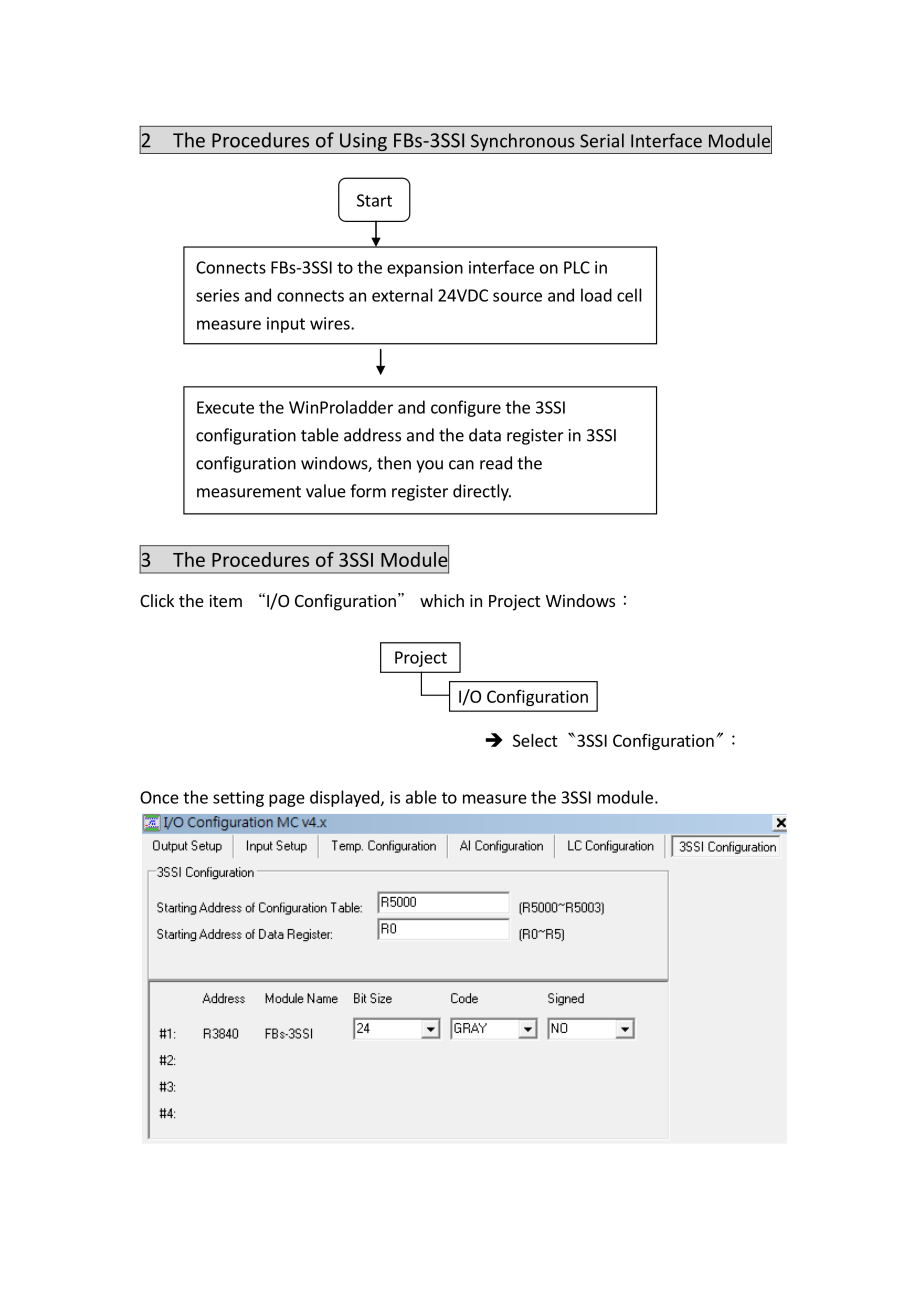 The width and height of the screenshot is (924, 1308). I want to click on series, so click(217, 295).
